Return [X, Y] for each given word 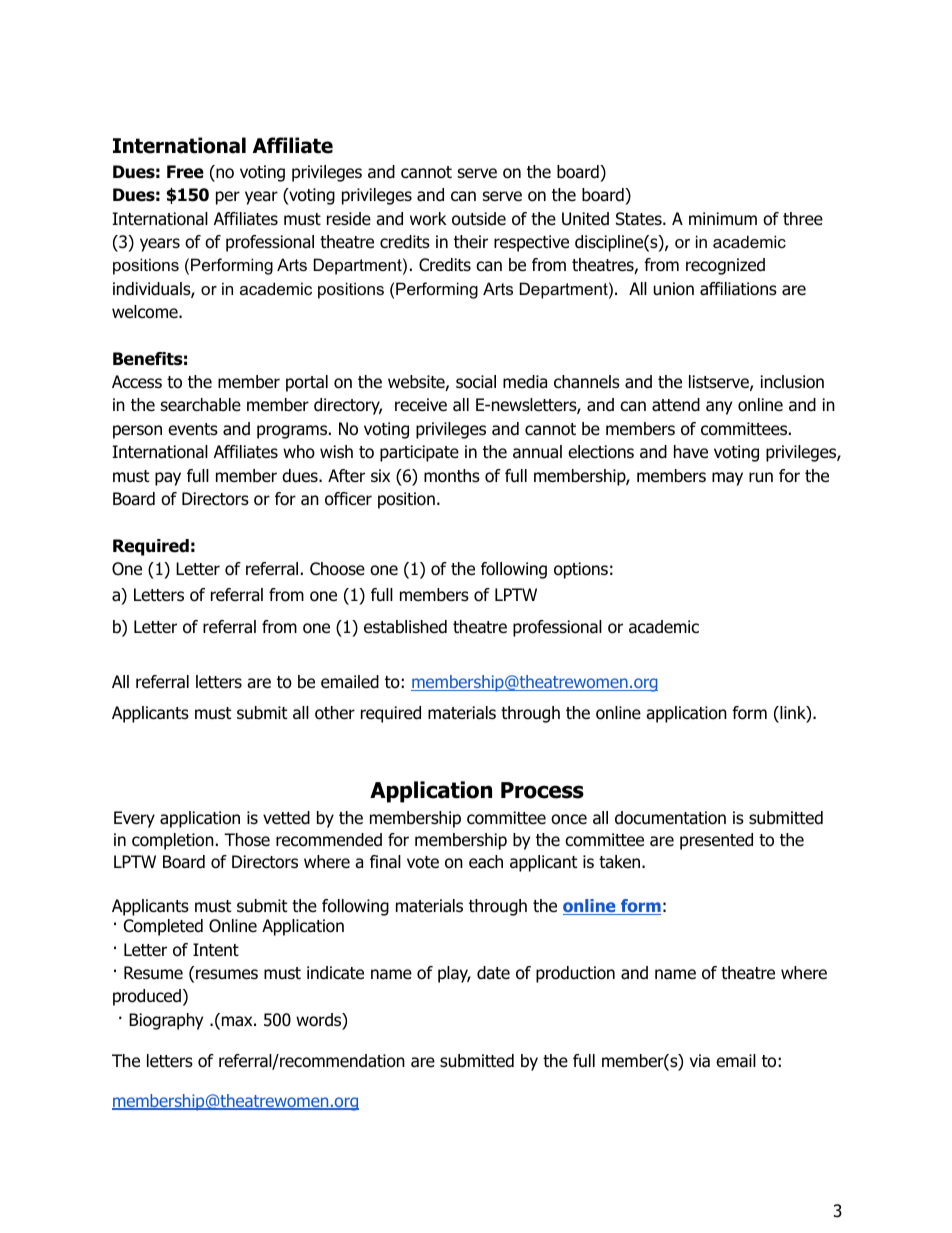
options [581, 570]
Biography [166, 1021]
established [405, 627]
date [493, 973]
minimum [723, 218]
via [700, 1061]
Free [185, 172]
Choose [337, 569]
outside [479, 219]
